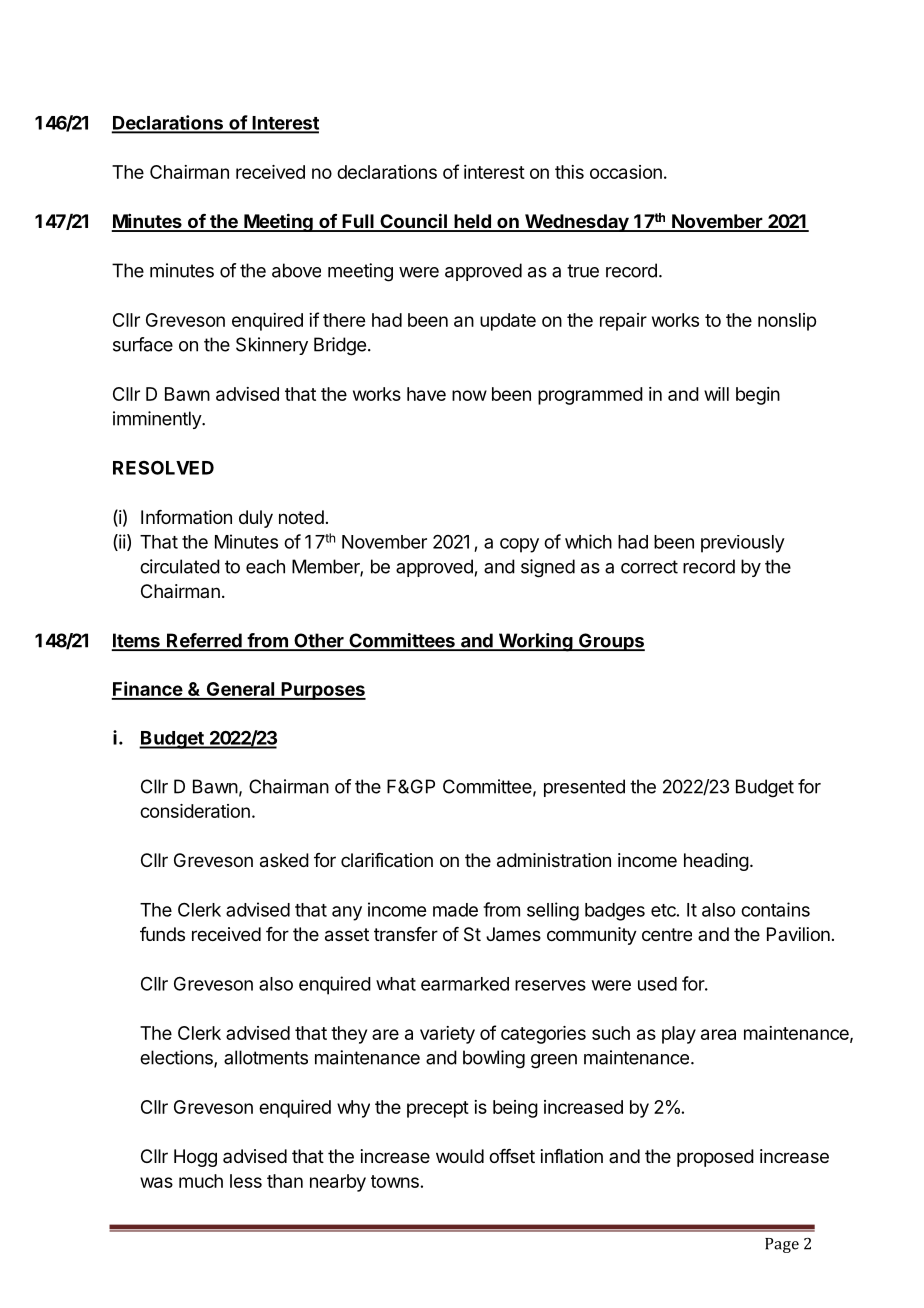 This image has height=1308, width=924. Describe the element at coordinates (626, 172) in the image. I see `occasion` at that location.
